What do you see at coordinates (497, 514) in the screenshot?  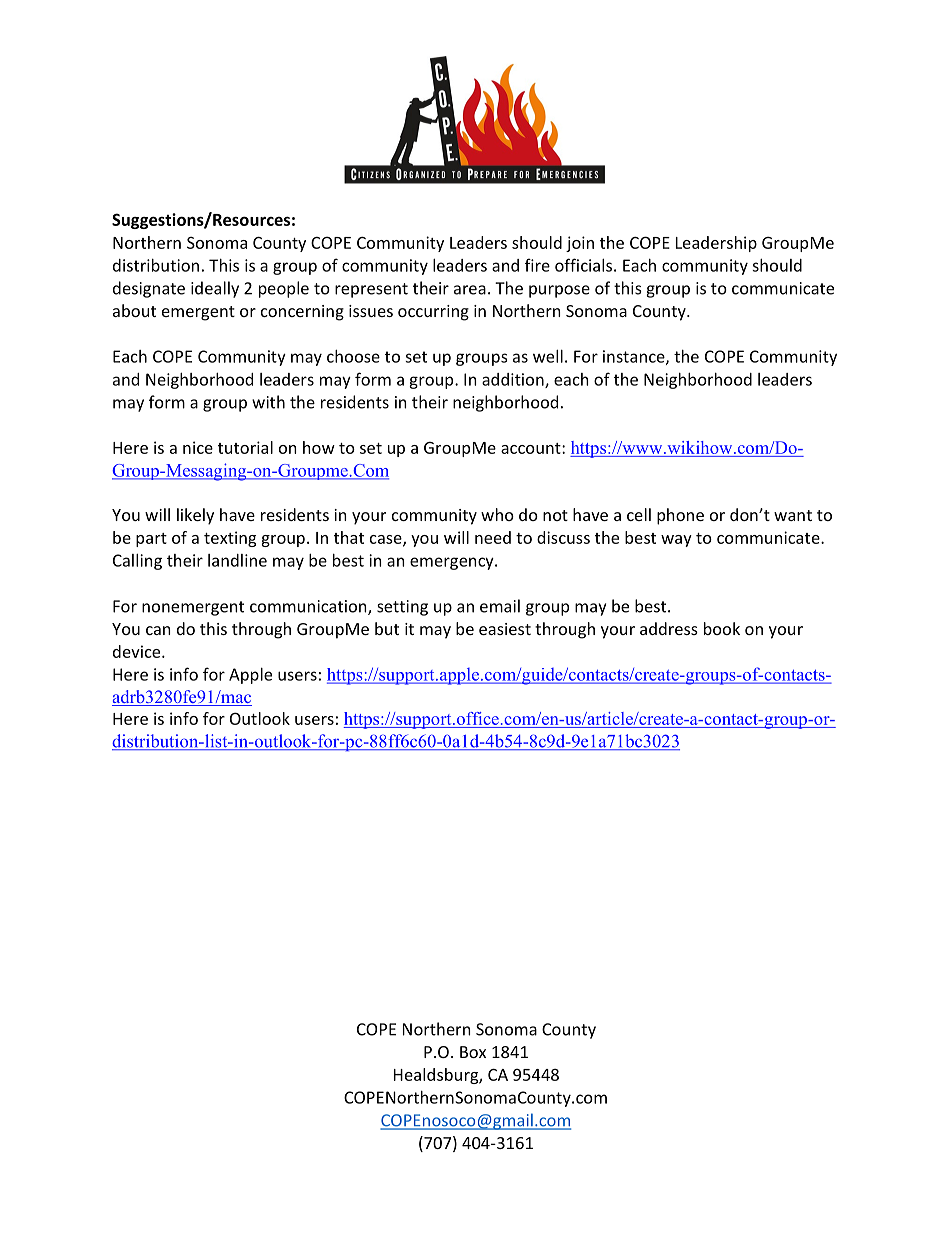 I see `who` at bounding box center [497, 514].
